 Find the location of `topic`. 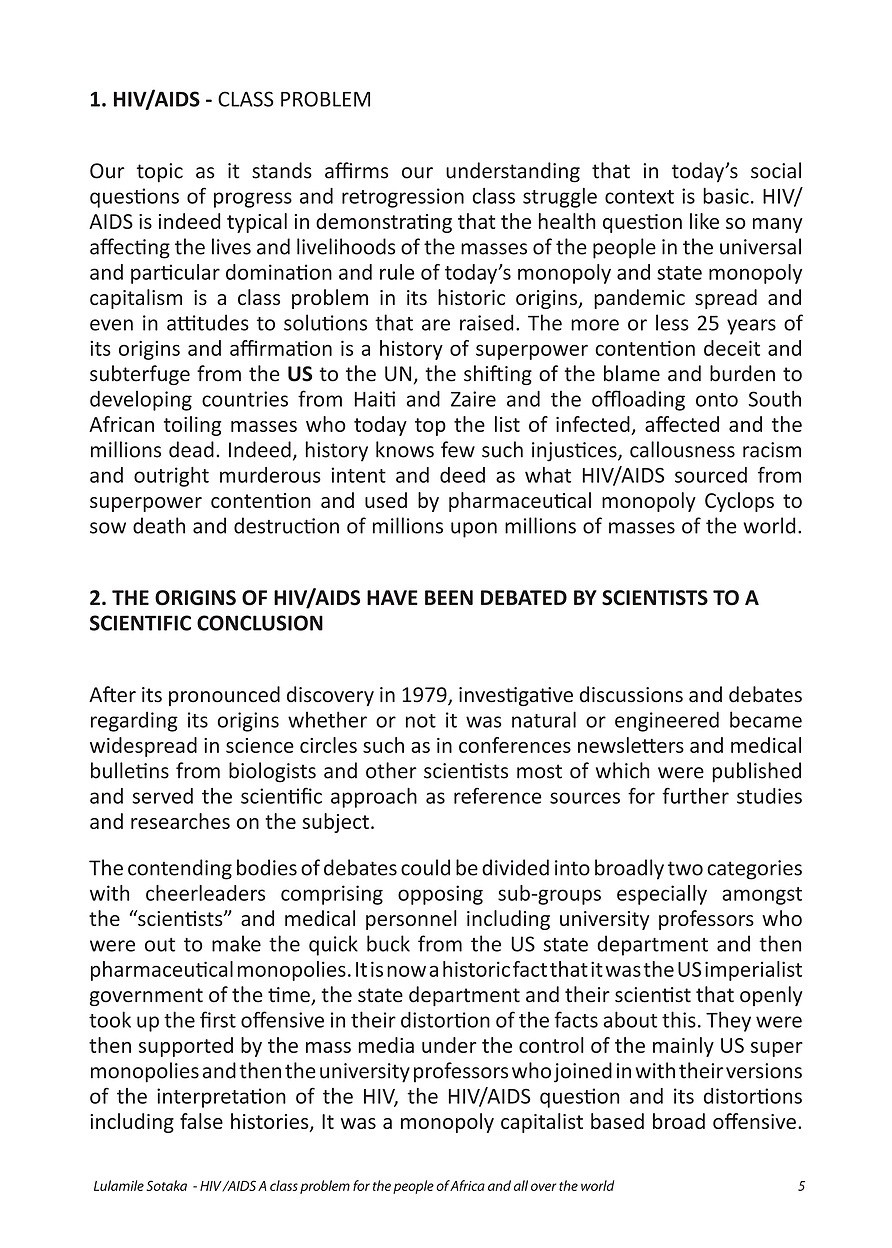

topic is located at coordinates (160, 173).
